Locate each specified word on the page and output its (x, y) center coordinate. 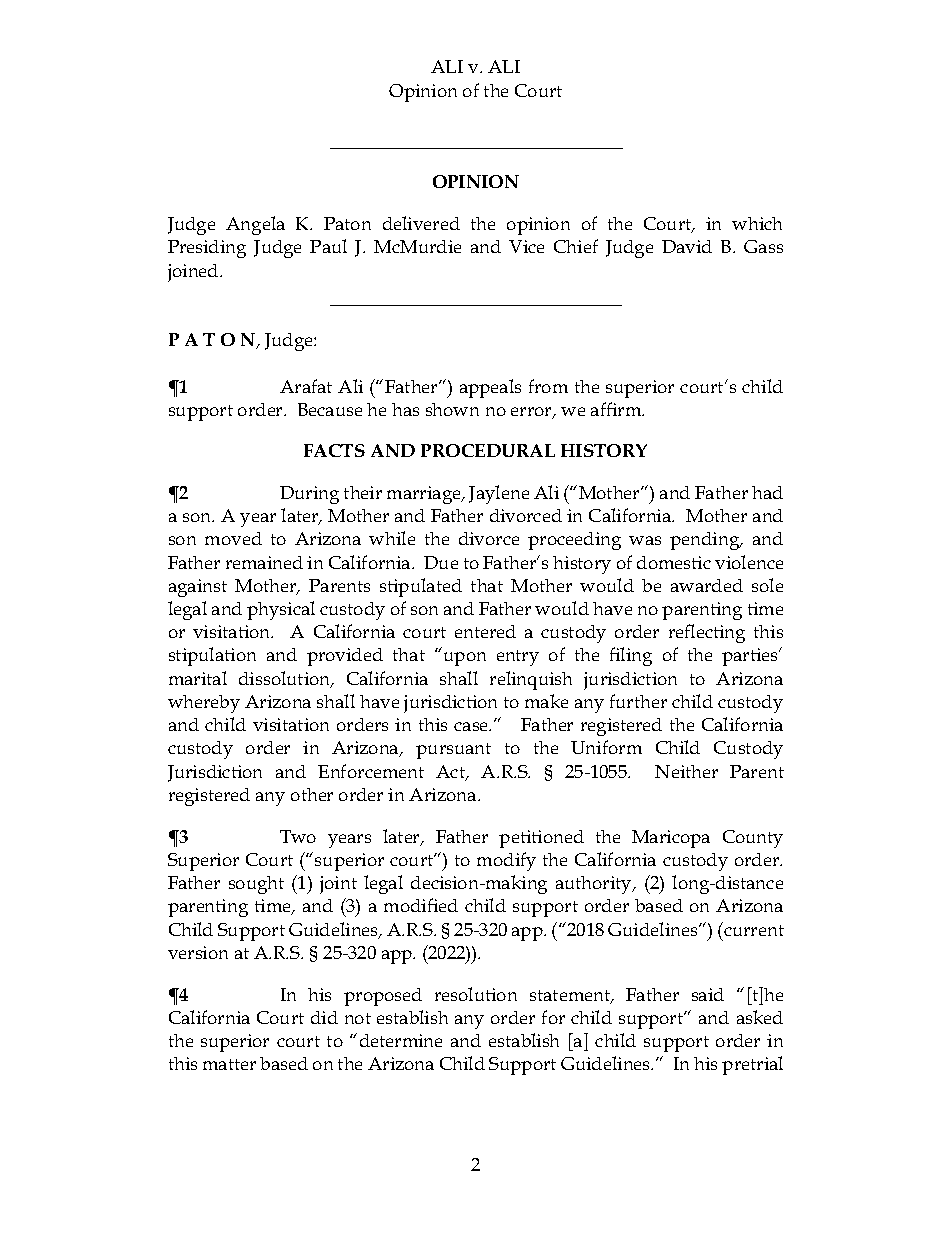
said (708, 994)
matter (229, 1064)
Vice (526, 246)
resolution (476, 994)
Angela (255, 225)
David (687, 246)
